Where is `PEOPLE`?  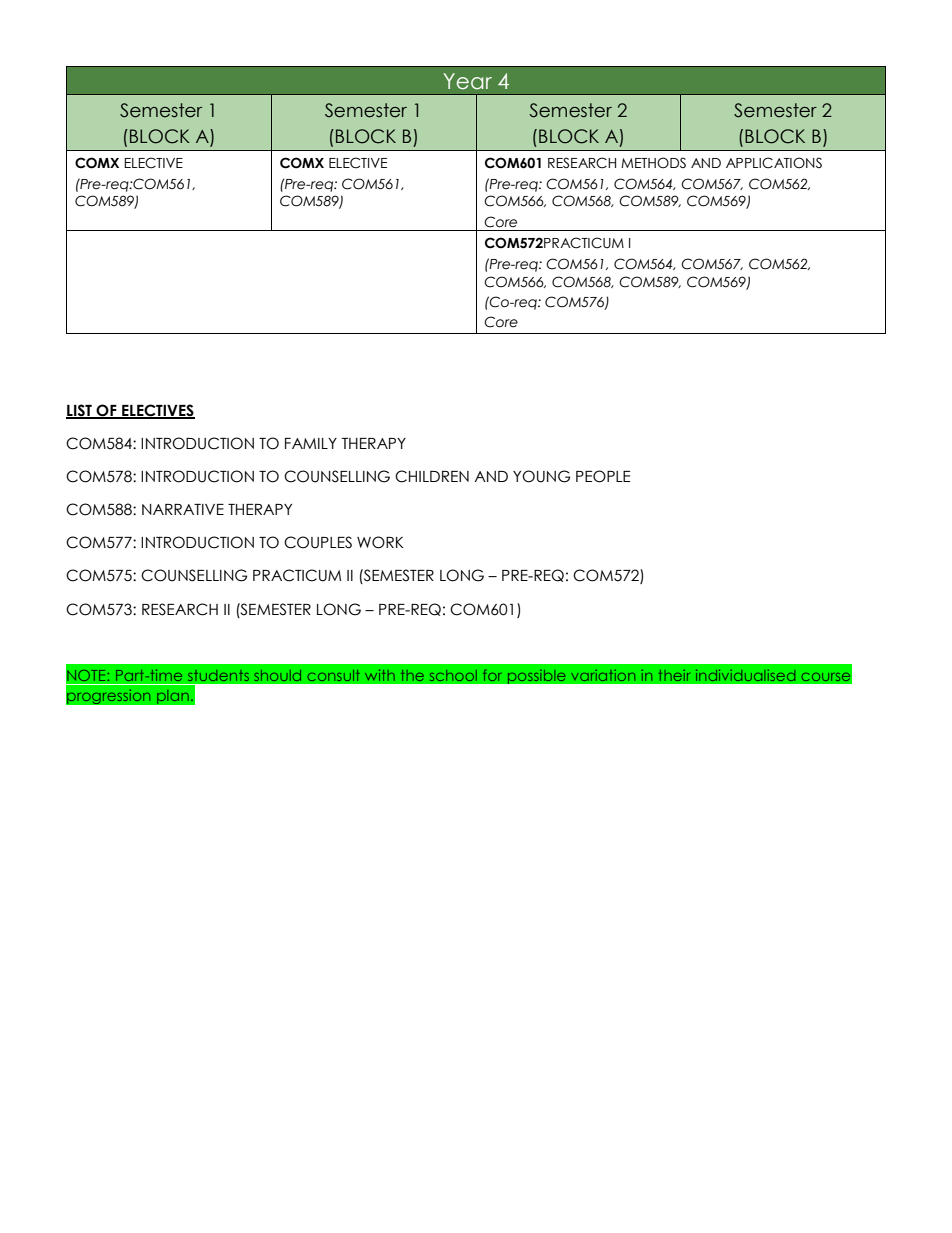 PEOPLE is located at coordinates (603, 476).
